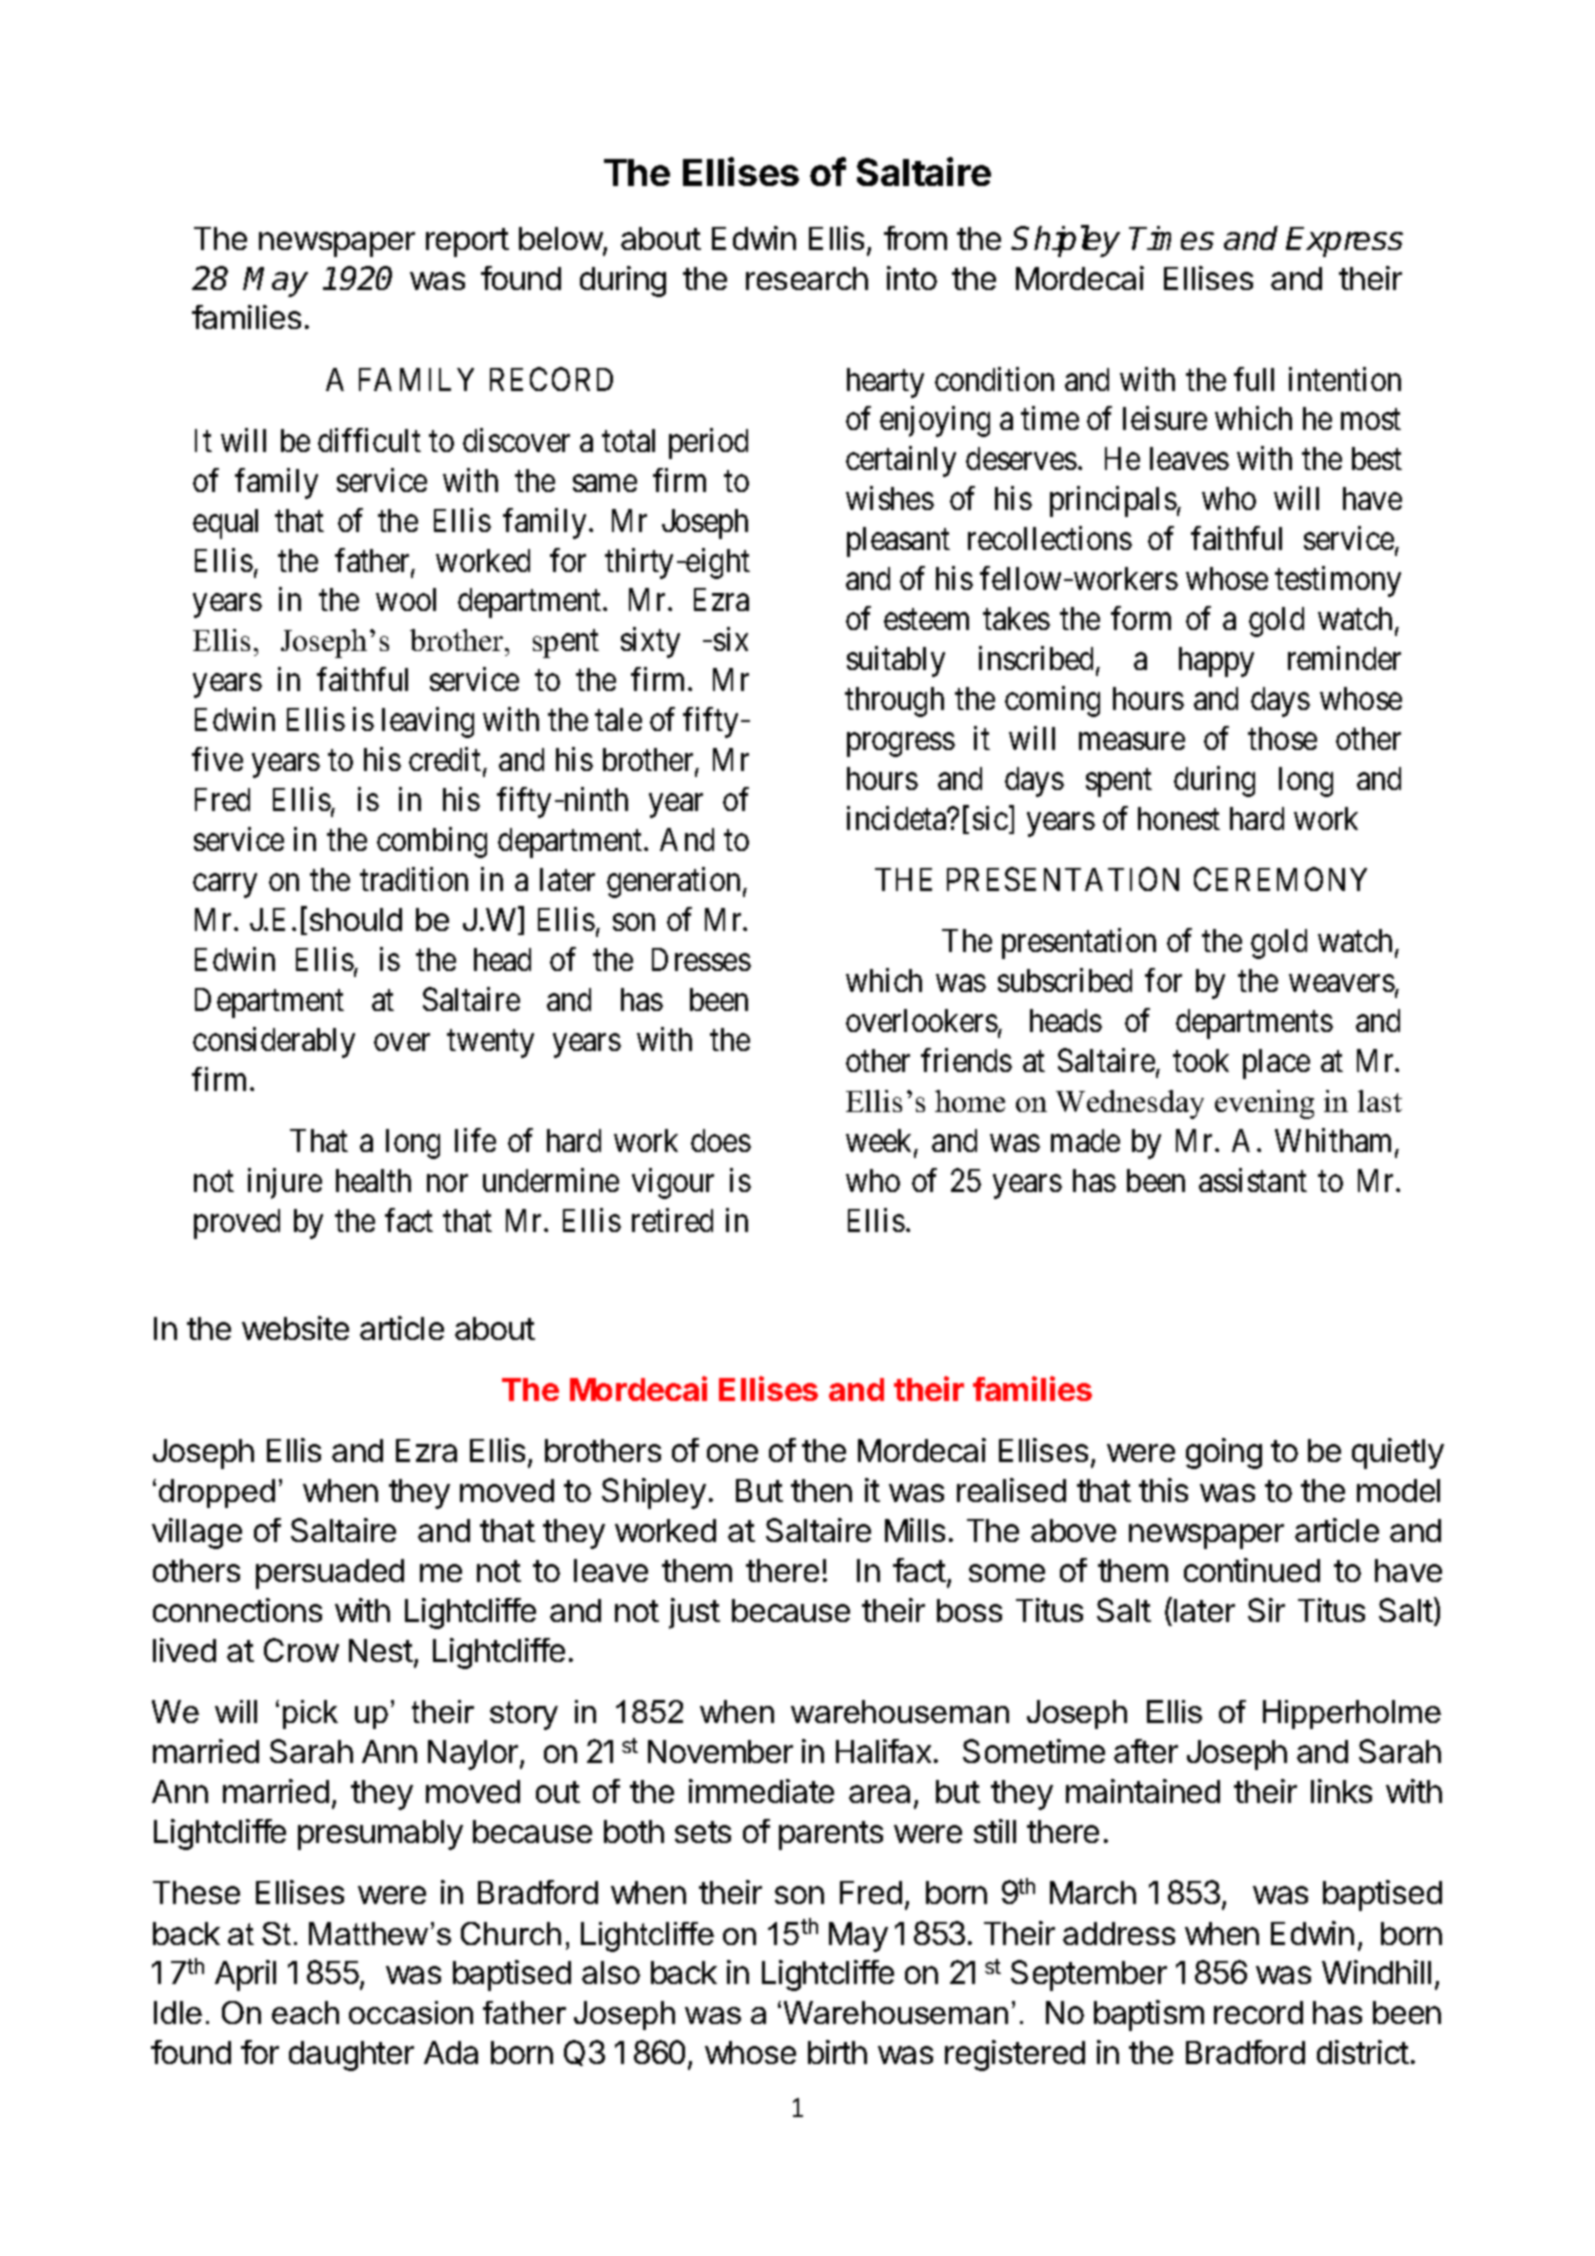 Image resolution: width=1595 pixels, height=2256 pixels. What do you see at coordinates (807, 278) in the screenshot?
I see `research` at bounding box center [807, 278].
